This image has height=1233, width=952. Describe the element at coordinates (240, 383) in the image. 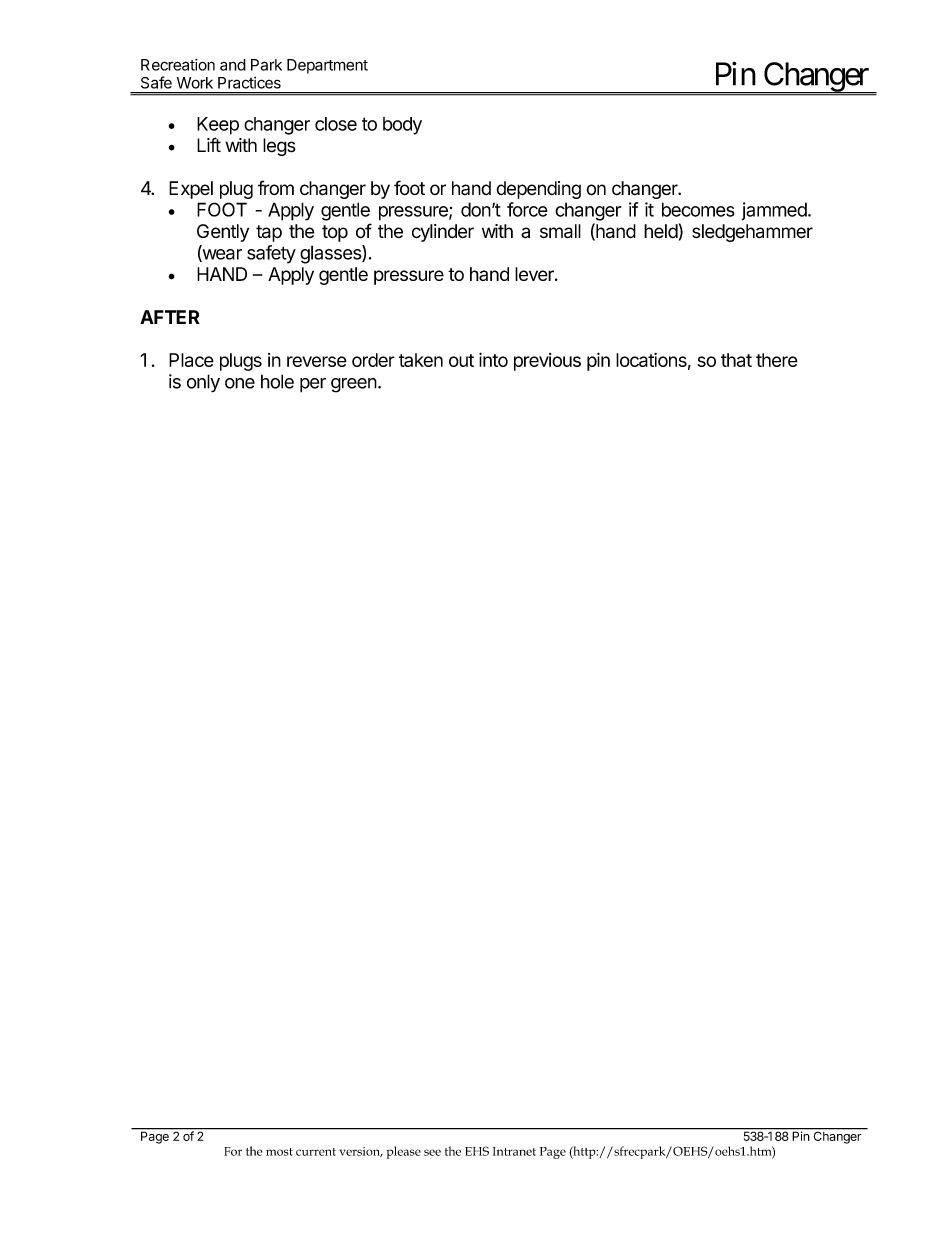

I see `one` at that location.
